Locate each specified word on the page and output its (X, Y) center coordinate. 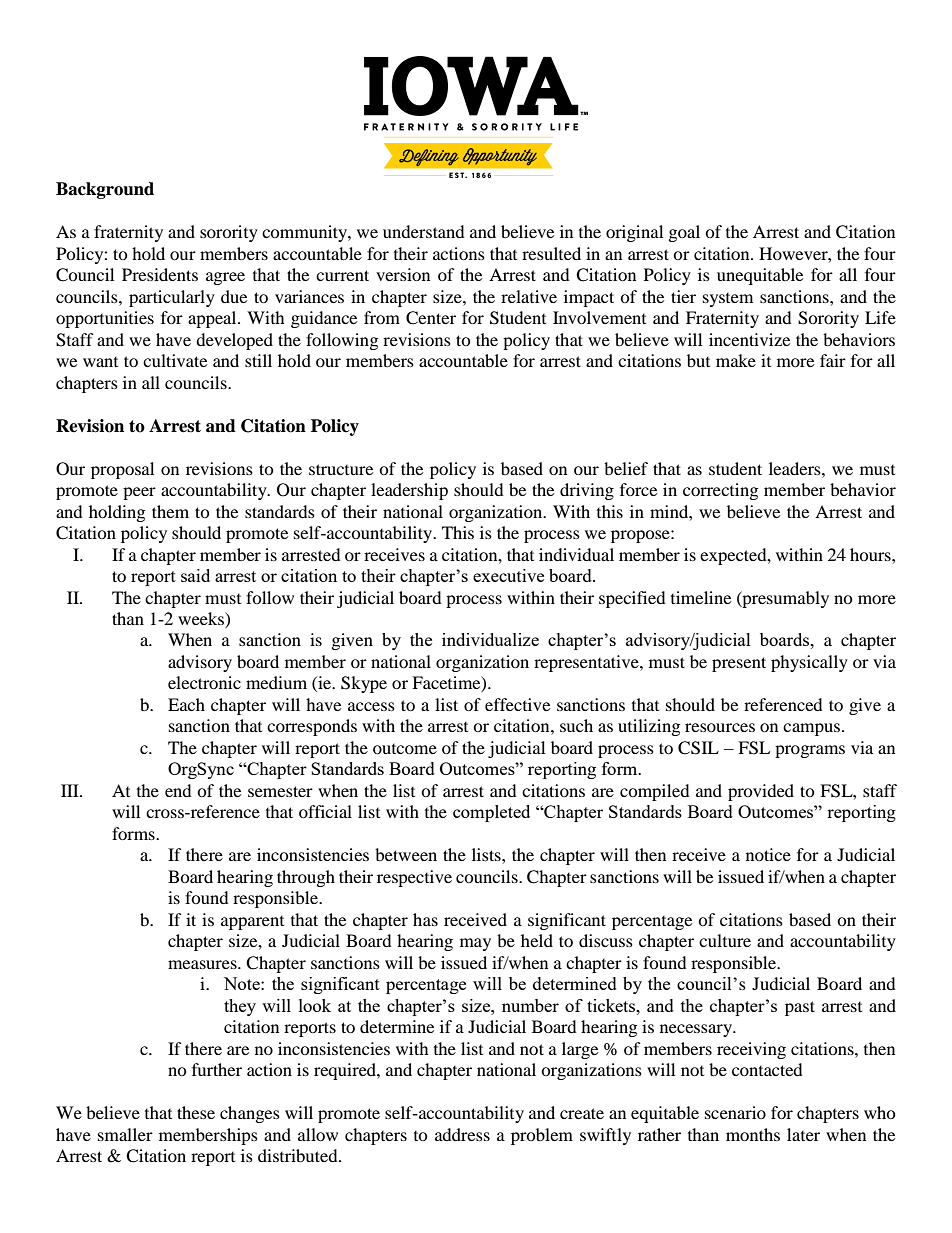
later (803, 1134)
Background (105, 190)
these (196, 1112)
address (462, 1134)
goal (684, 233)
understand (424, 231)
